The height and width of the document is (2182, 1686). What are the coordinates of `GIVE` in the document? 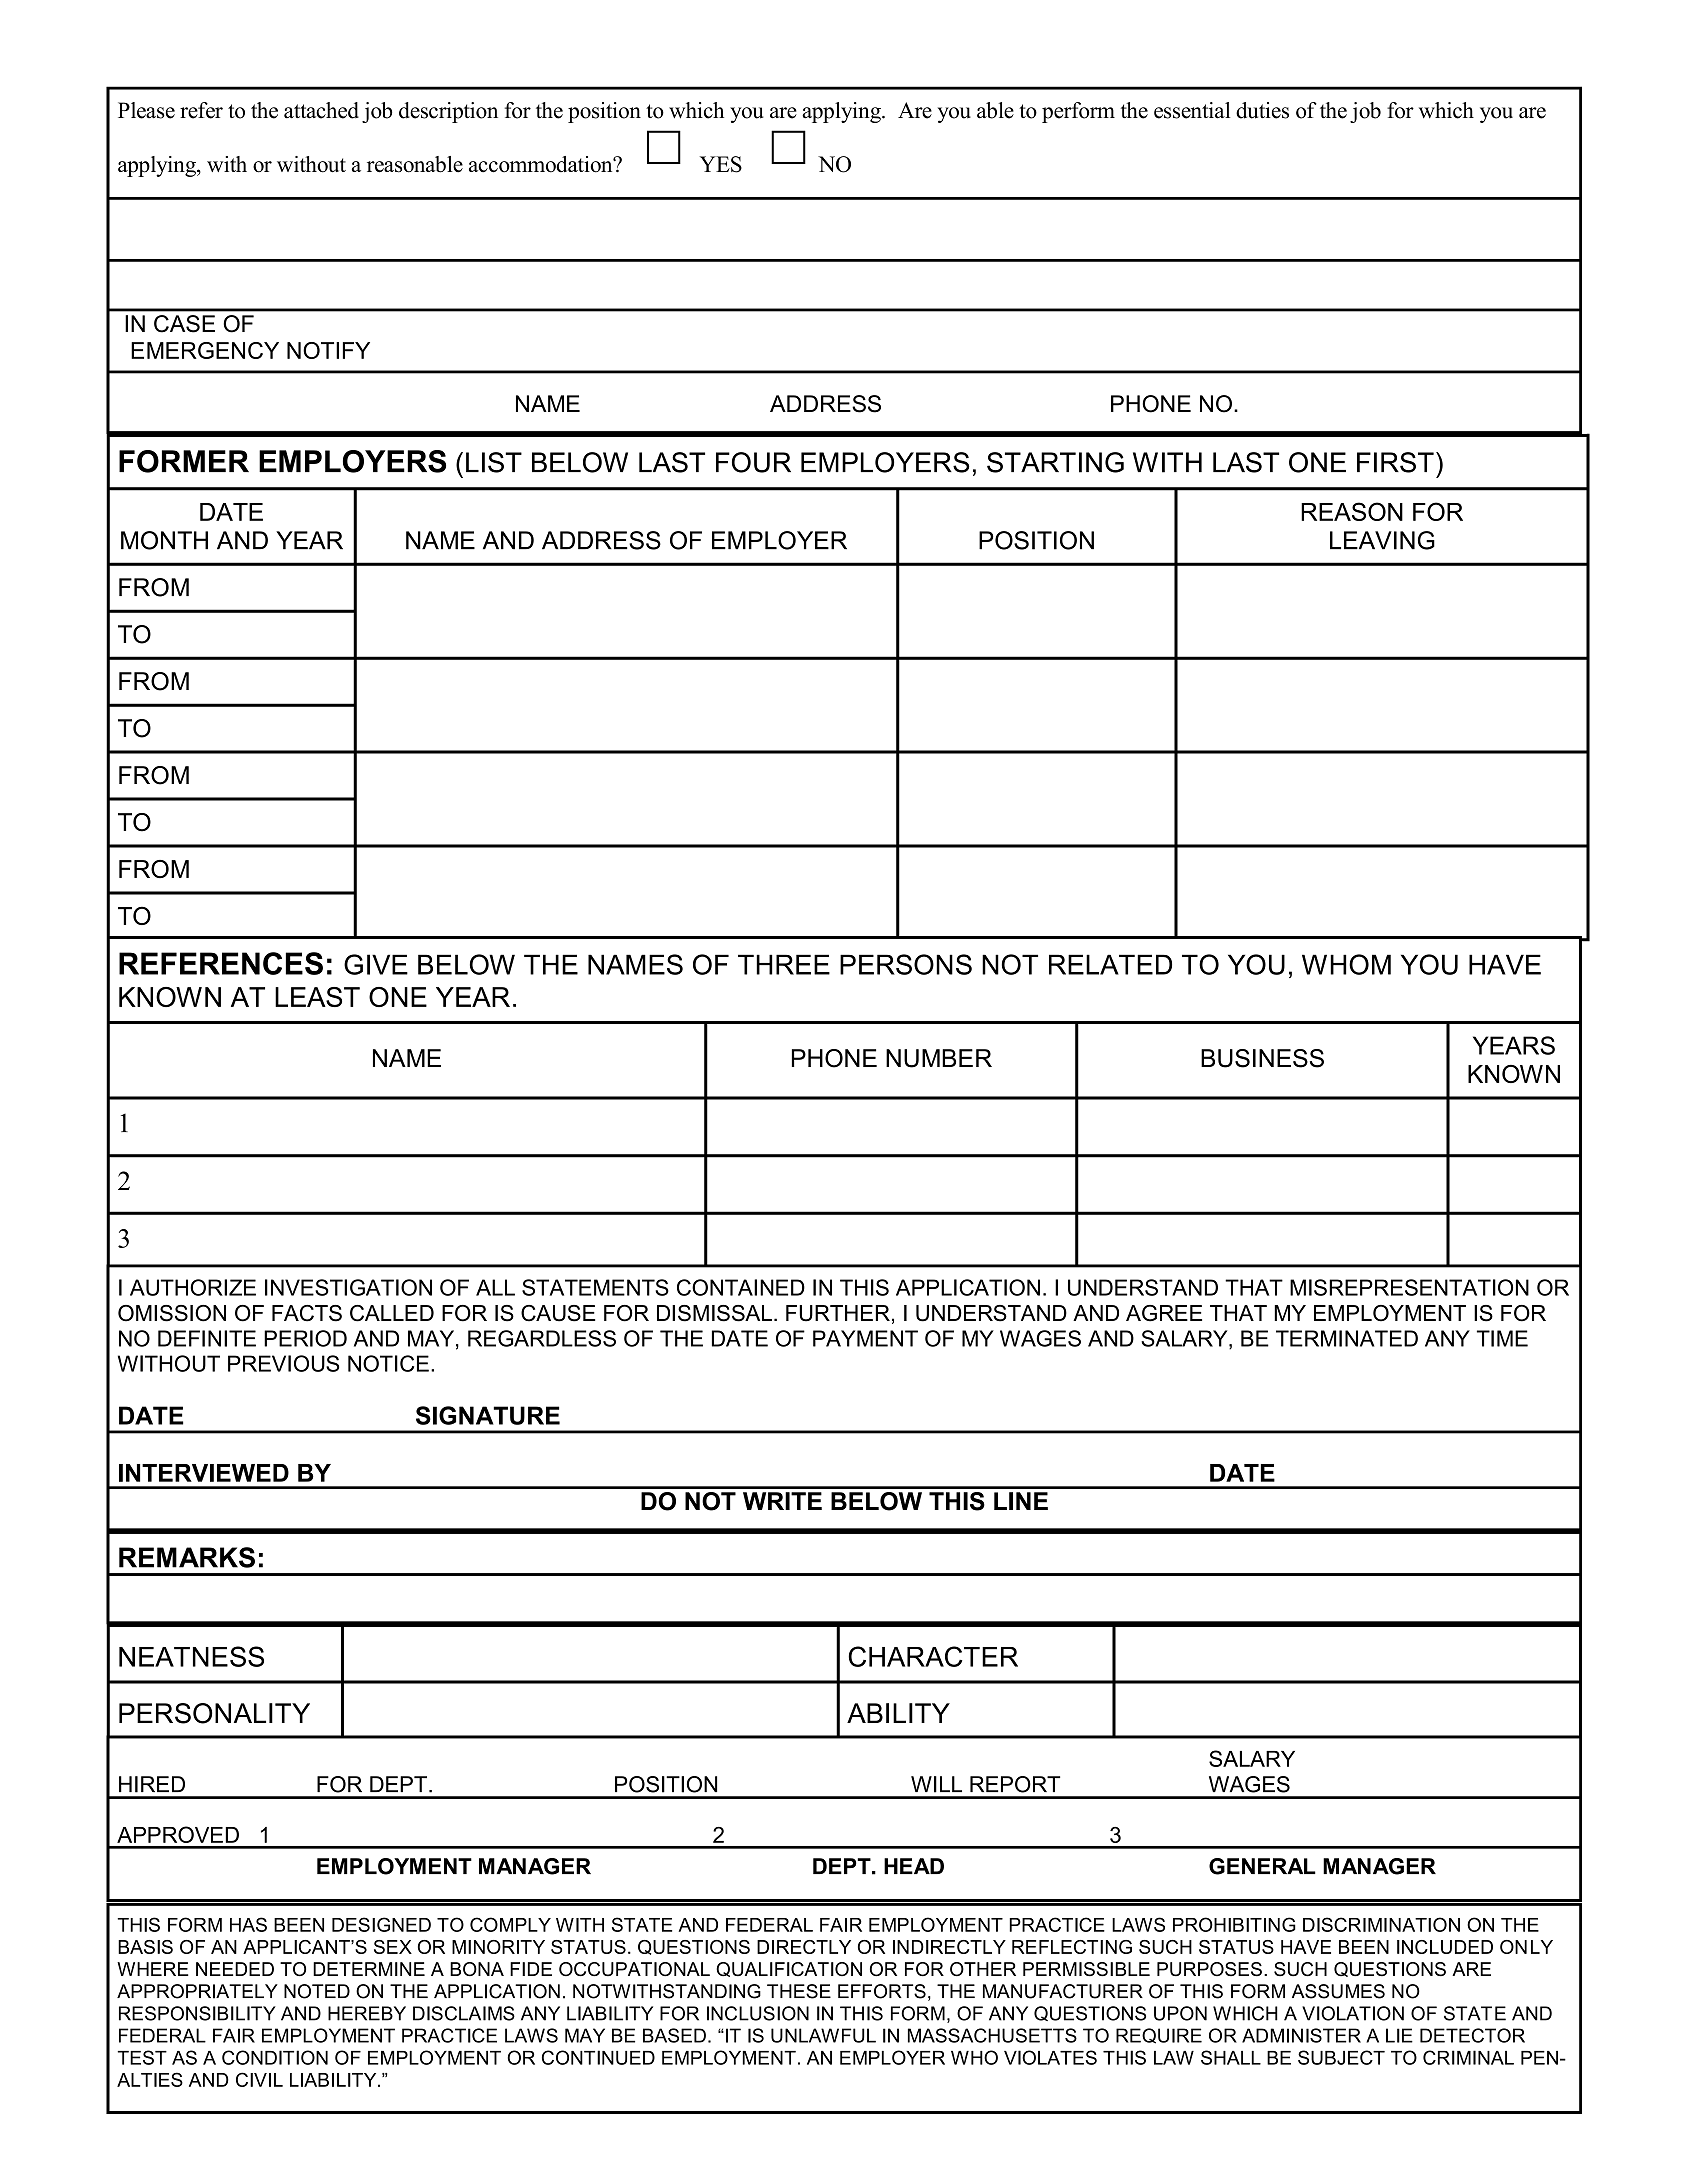 It's located at (376, 964).
